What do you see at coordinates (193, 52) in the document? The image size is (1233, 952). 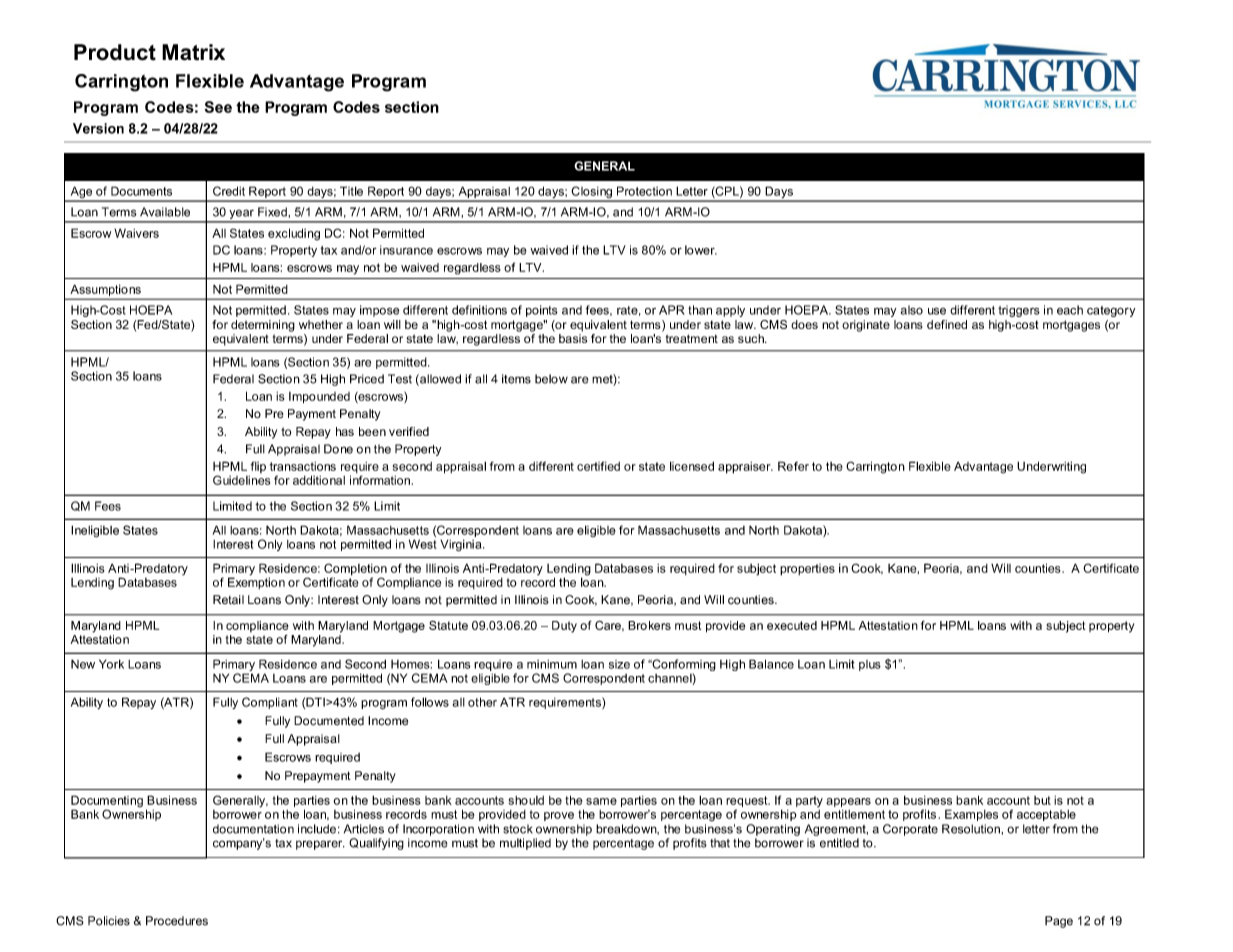 I see `Matrix` at bounding box center [193, 52].
